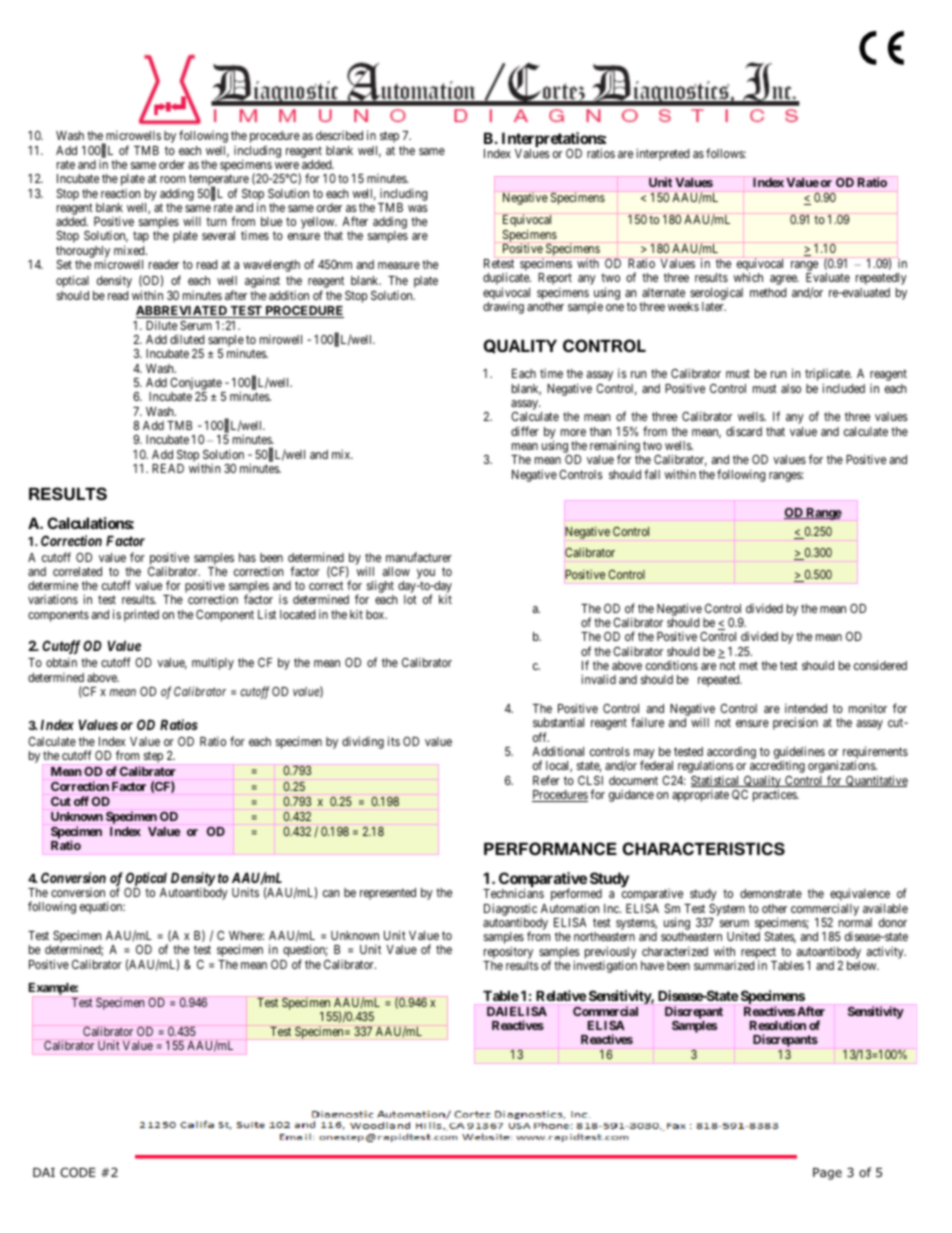 This screenshot has height=1233, width=952. Describe the element at coordinates (860, 896) in the screenshot. I see `equivalence` at that location.
